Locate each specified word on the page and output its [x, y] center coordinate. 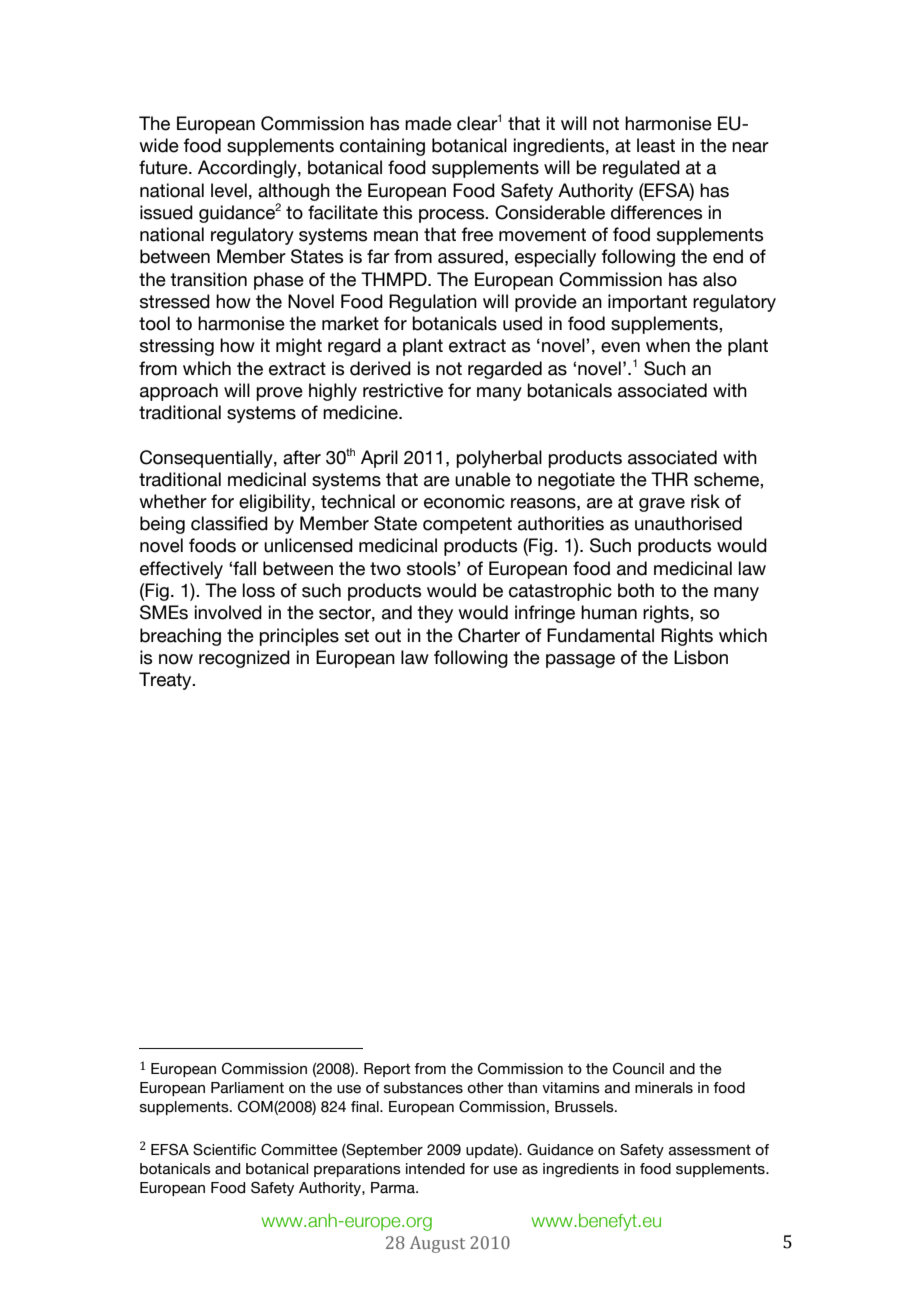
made [428, 123]
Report [387, 1070]
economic [464, 501]
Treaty [166, 681]
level [229, 190]
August [437, 1244]
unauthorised [688, 523]
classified [229, 523]
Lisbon [701, 657]
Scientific [224, 1150]
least [656, 145]
